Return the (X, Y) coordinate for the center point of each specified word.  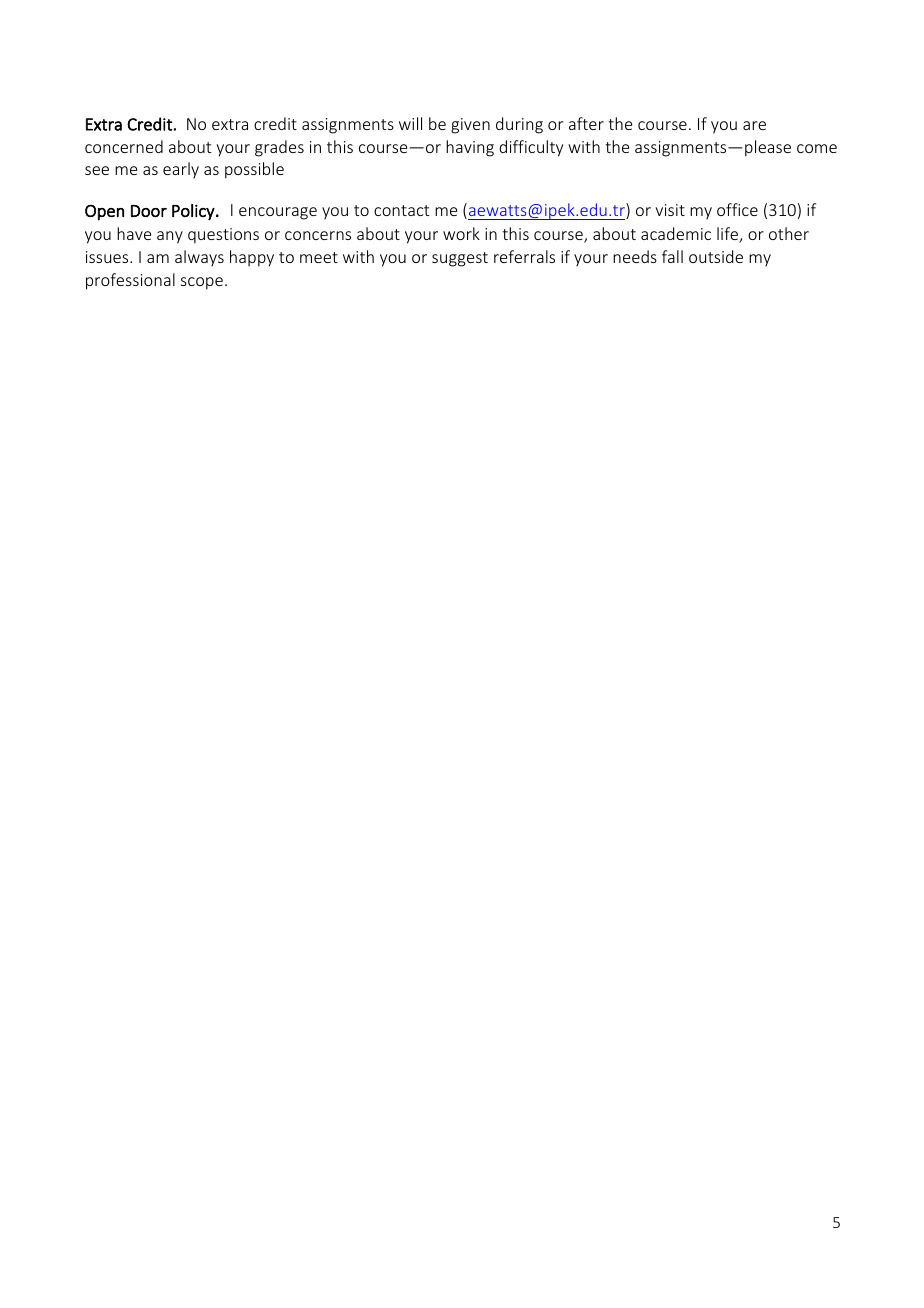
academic (676, 233)
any (170, 237)
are (754, 125)
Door (149, 211)
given (470, 126)
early (181, 170)
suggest (460, 259)
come (817, 148)
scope (202, 283)
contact (401, 210)
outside (716, 256)
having (470, 148)
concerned (124, 146)
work (461, 233)
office (737, 209)
